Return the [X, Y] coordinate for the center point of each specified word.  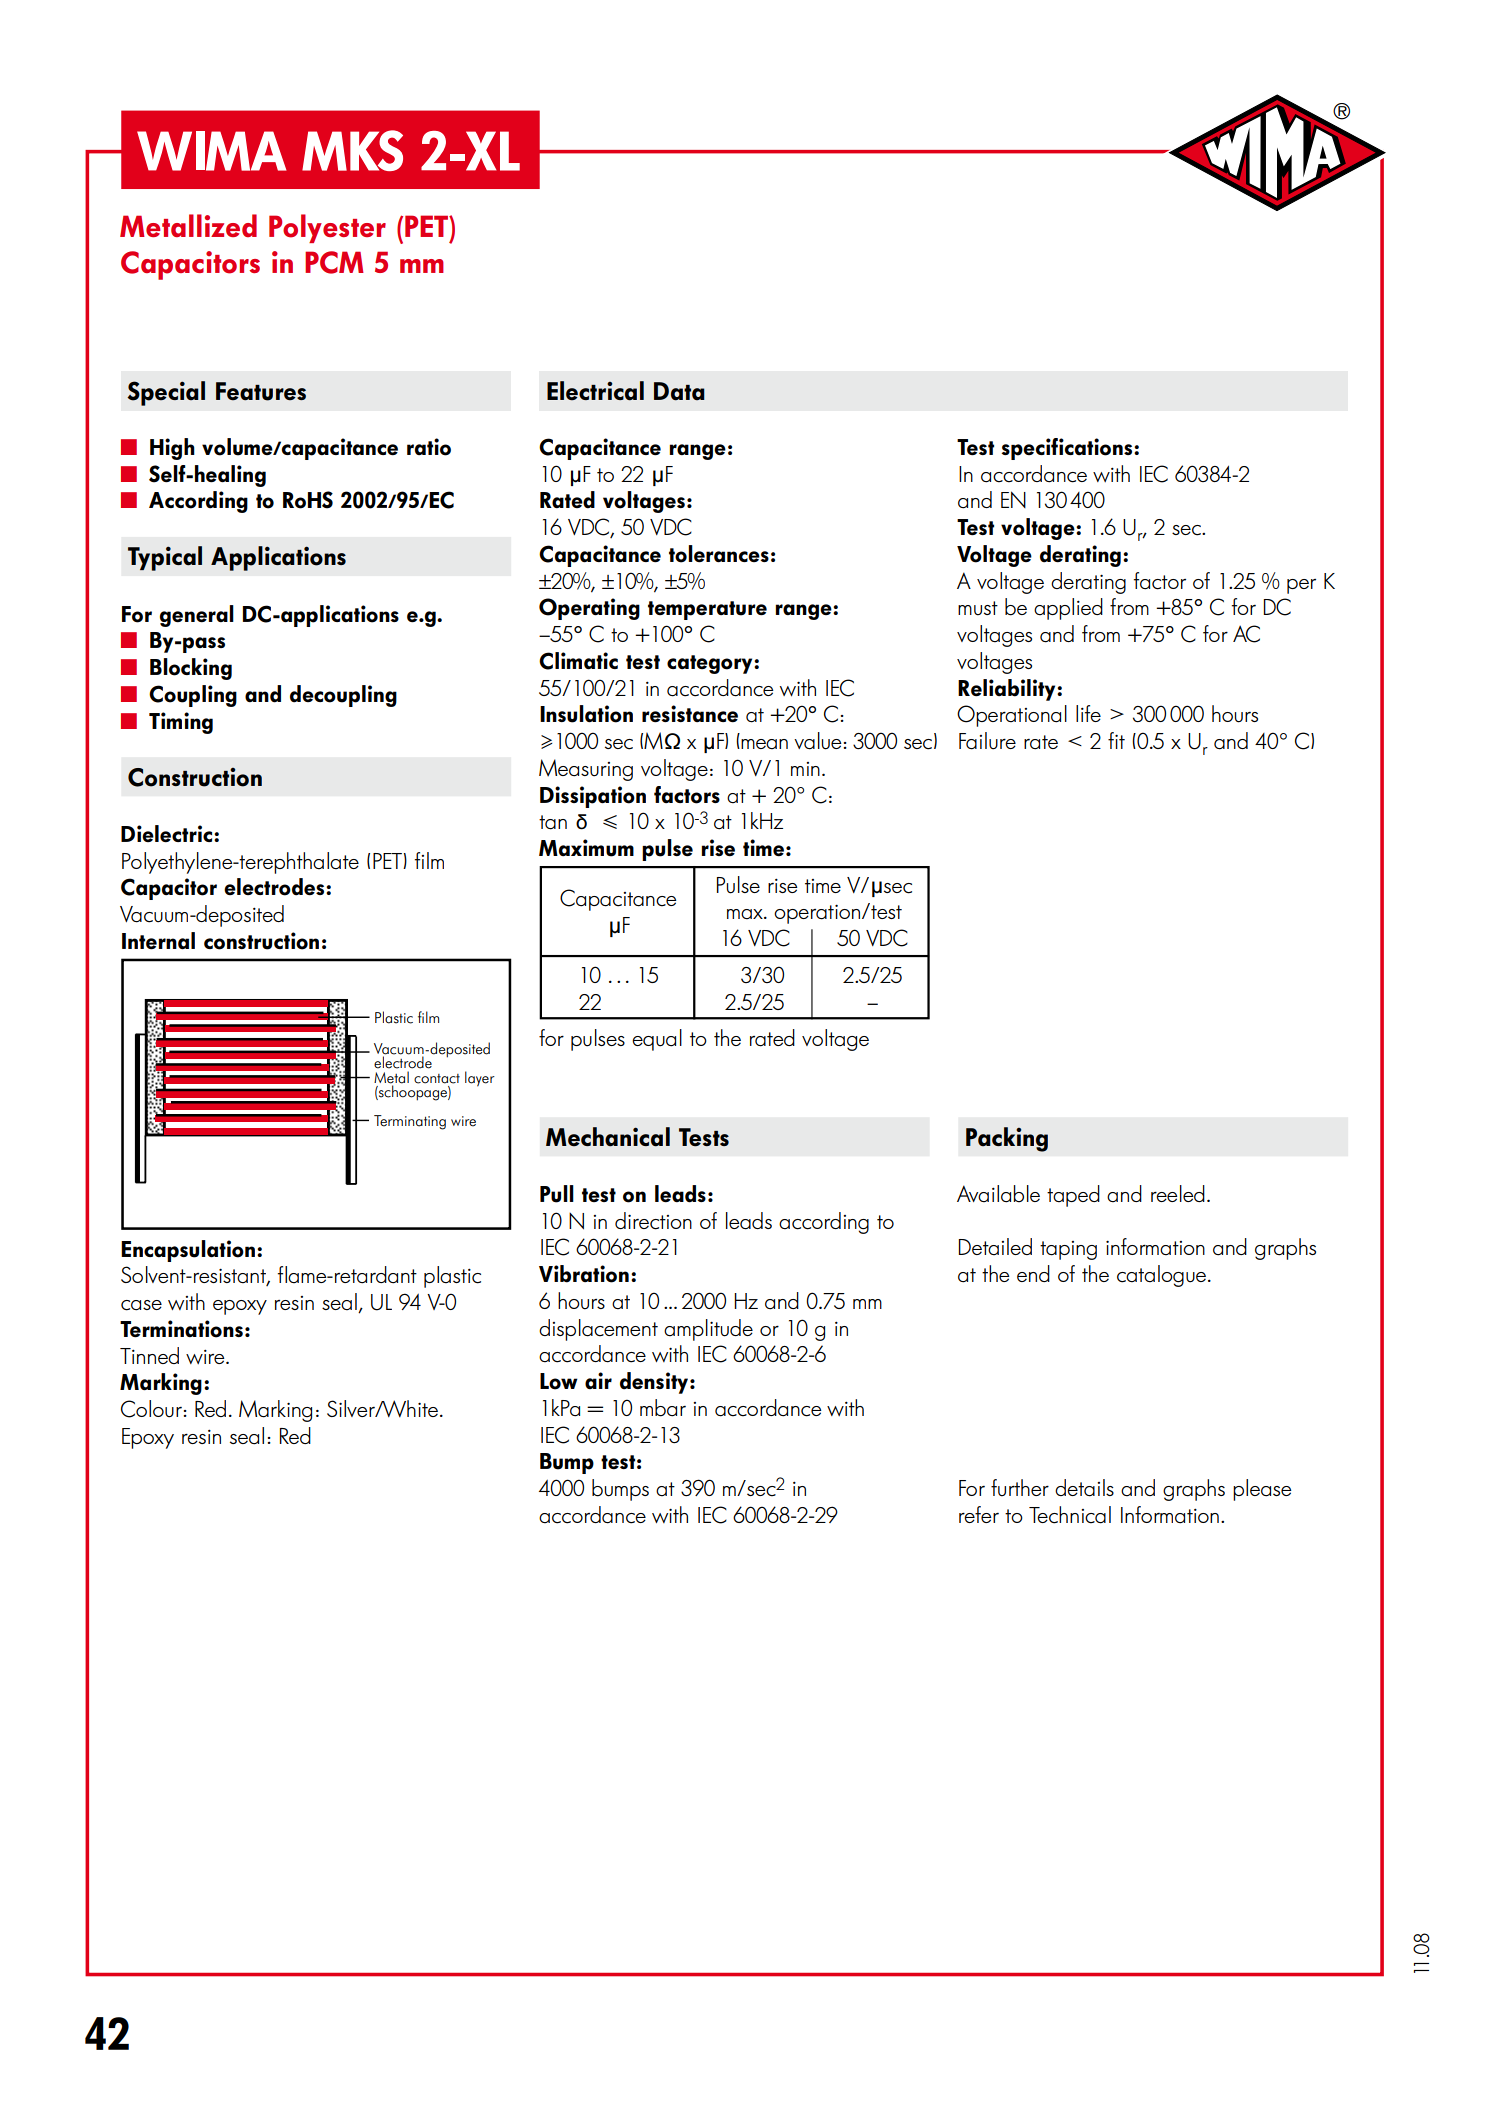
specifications [1068, 449]
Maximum [586, 848]
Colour [151, 1409]
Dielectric [168, 834]
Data [679, 391]
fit [1116, 740]
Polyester [327, 228]
